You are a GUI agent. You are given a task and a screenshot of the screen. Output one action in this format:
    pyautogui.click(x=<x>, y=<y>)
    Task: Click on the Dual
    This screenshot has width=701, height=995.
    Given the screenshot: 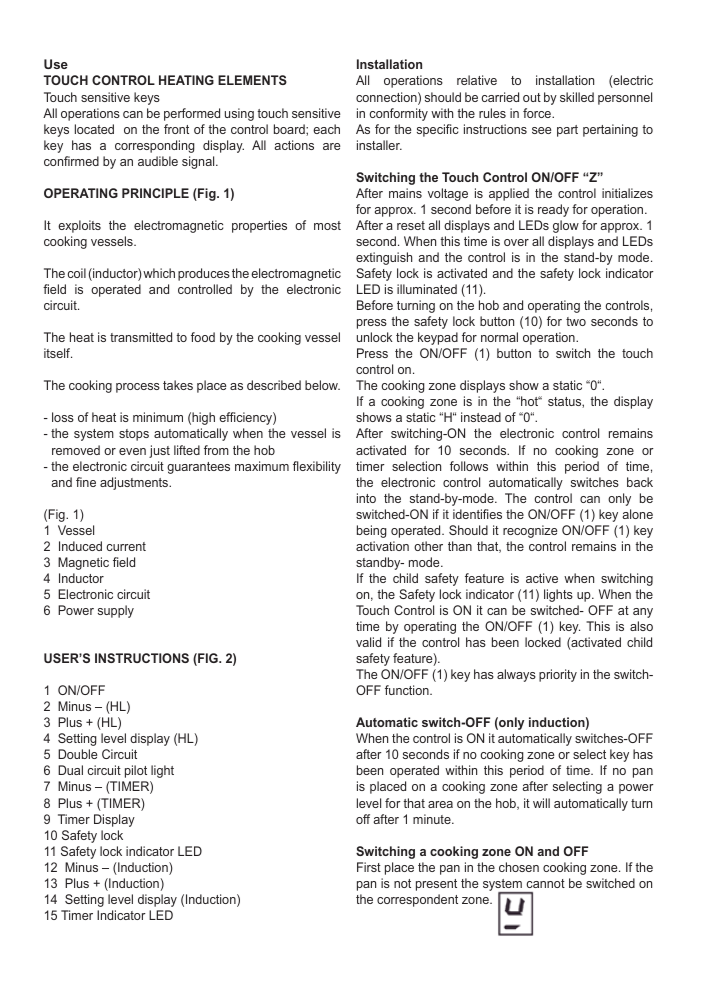 What is the action you would take?
    pyautogui.click(x=70, y=770)
